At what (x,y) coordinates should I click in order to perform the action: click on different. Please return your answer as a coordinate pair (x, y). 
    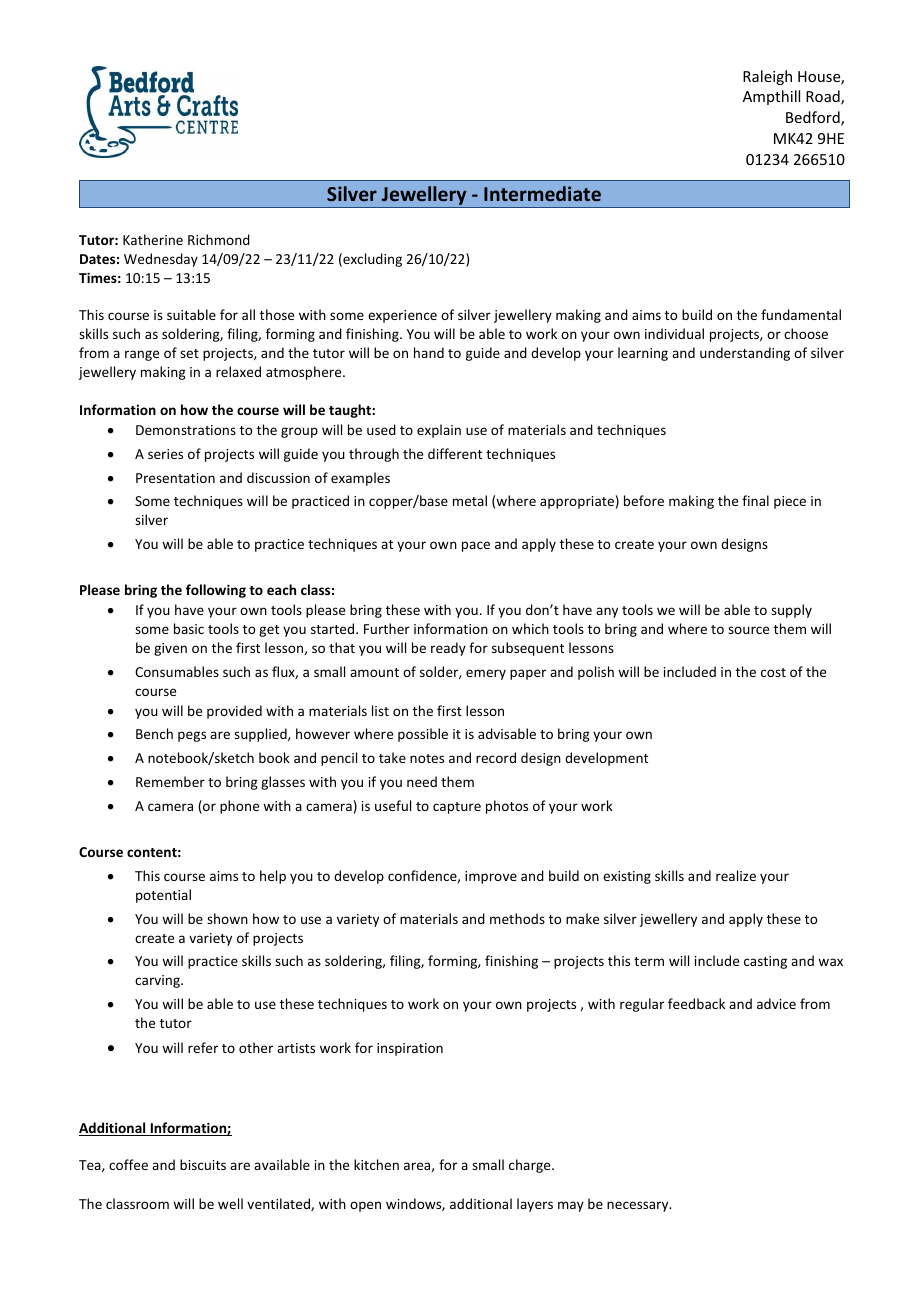
    Looking at the image, I should click on (455, 453).
